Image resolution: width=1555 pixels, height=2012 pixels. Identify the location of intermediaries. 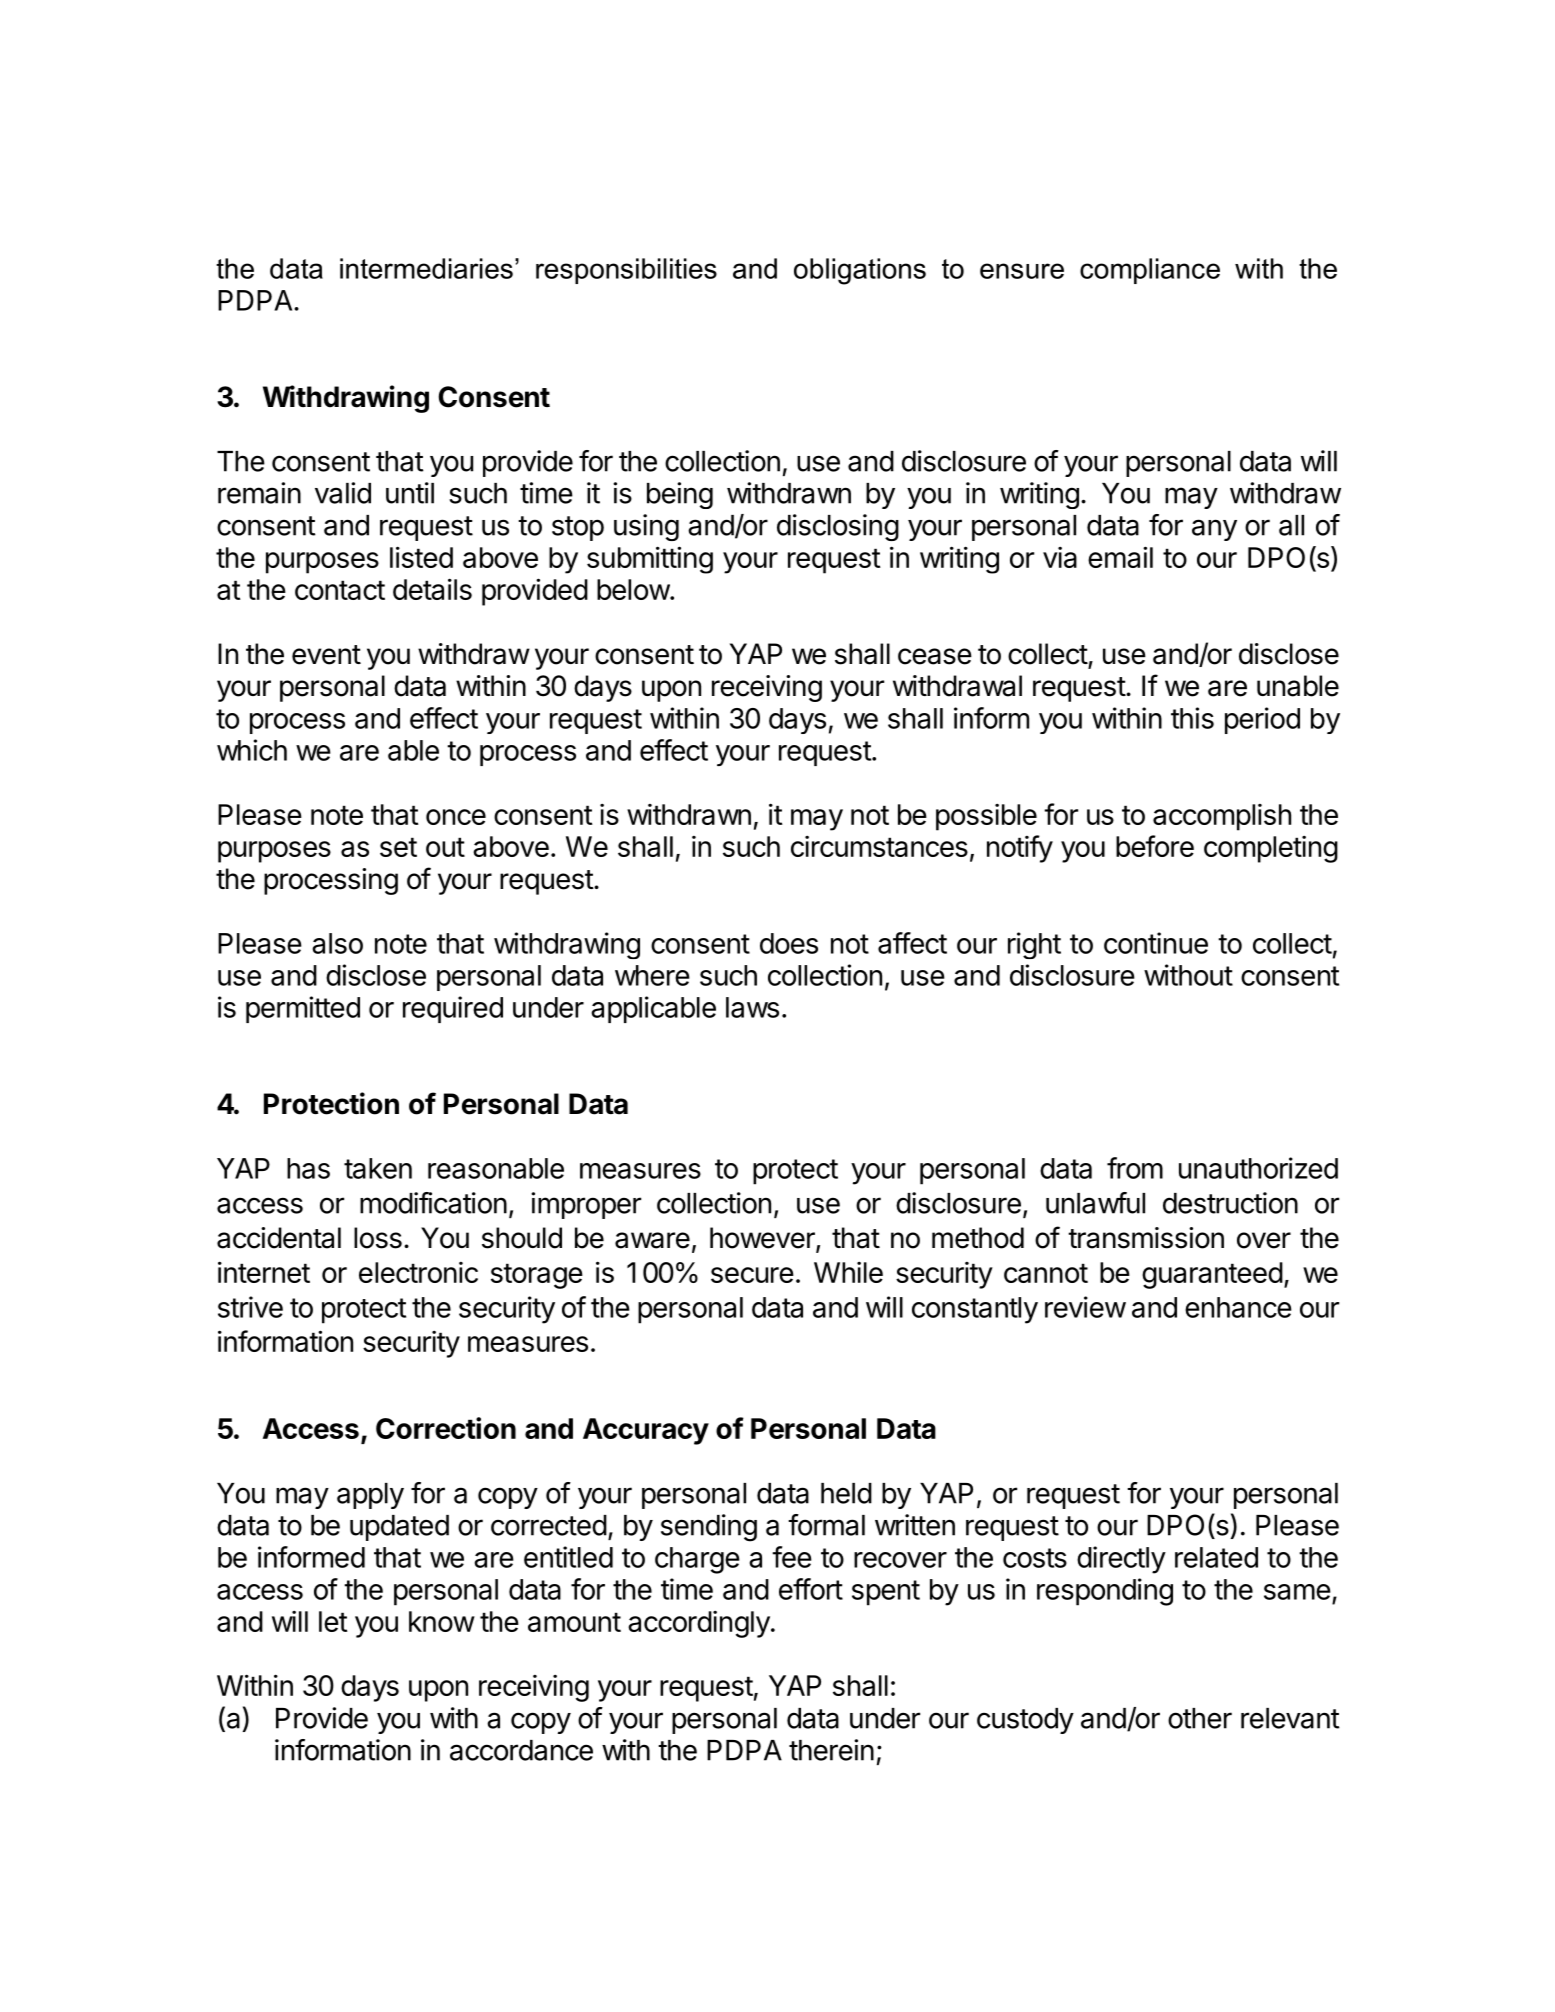
(426, 268).
